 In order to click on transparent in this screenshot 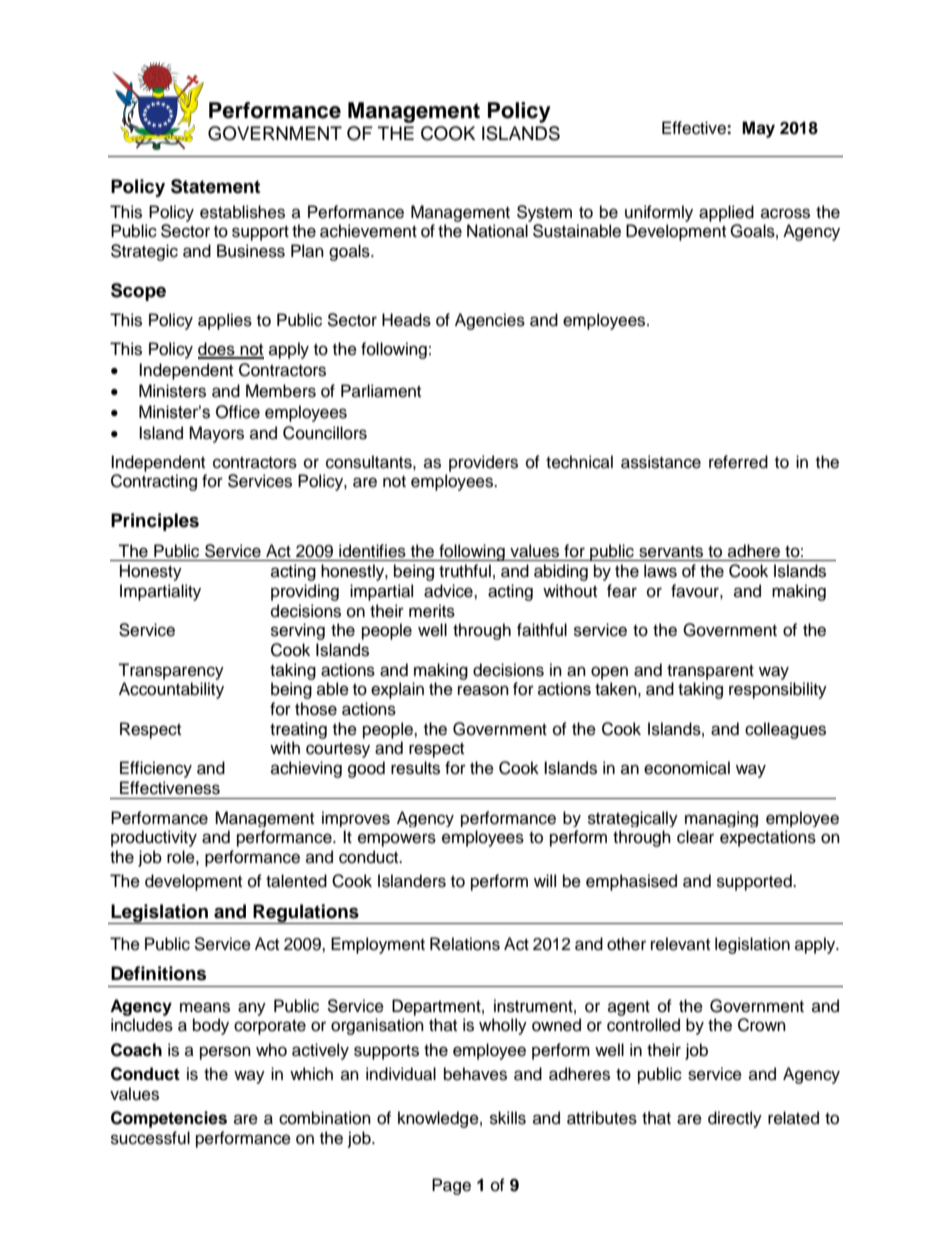, I will do `click(710, 672)`.
